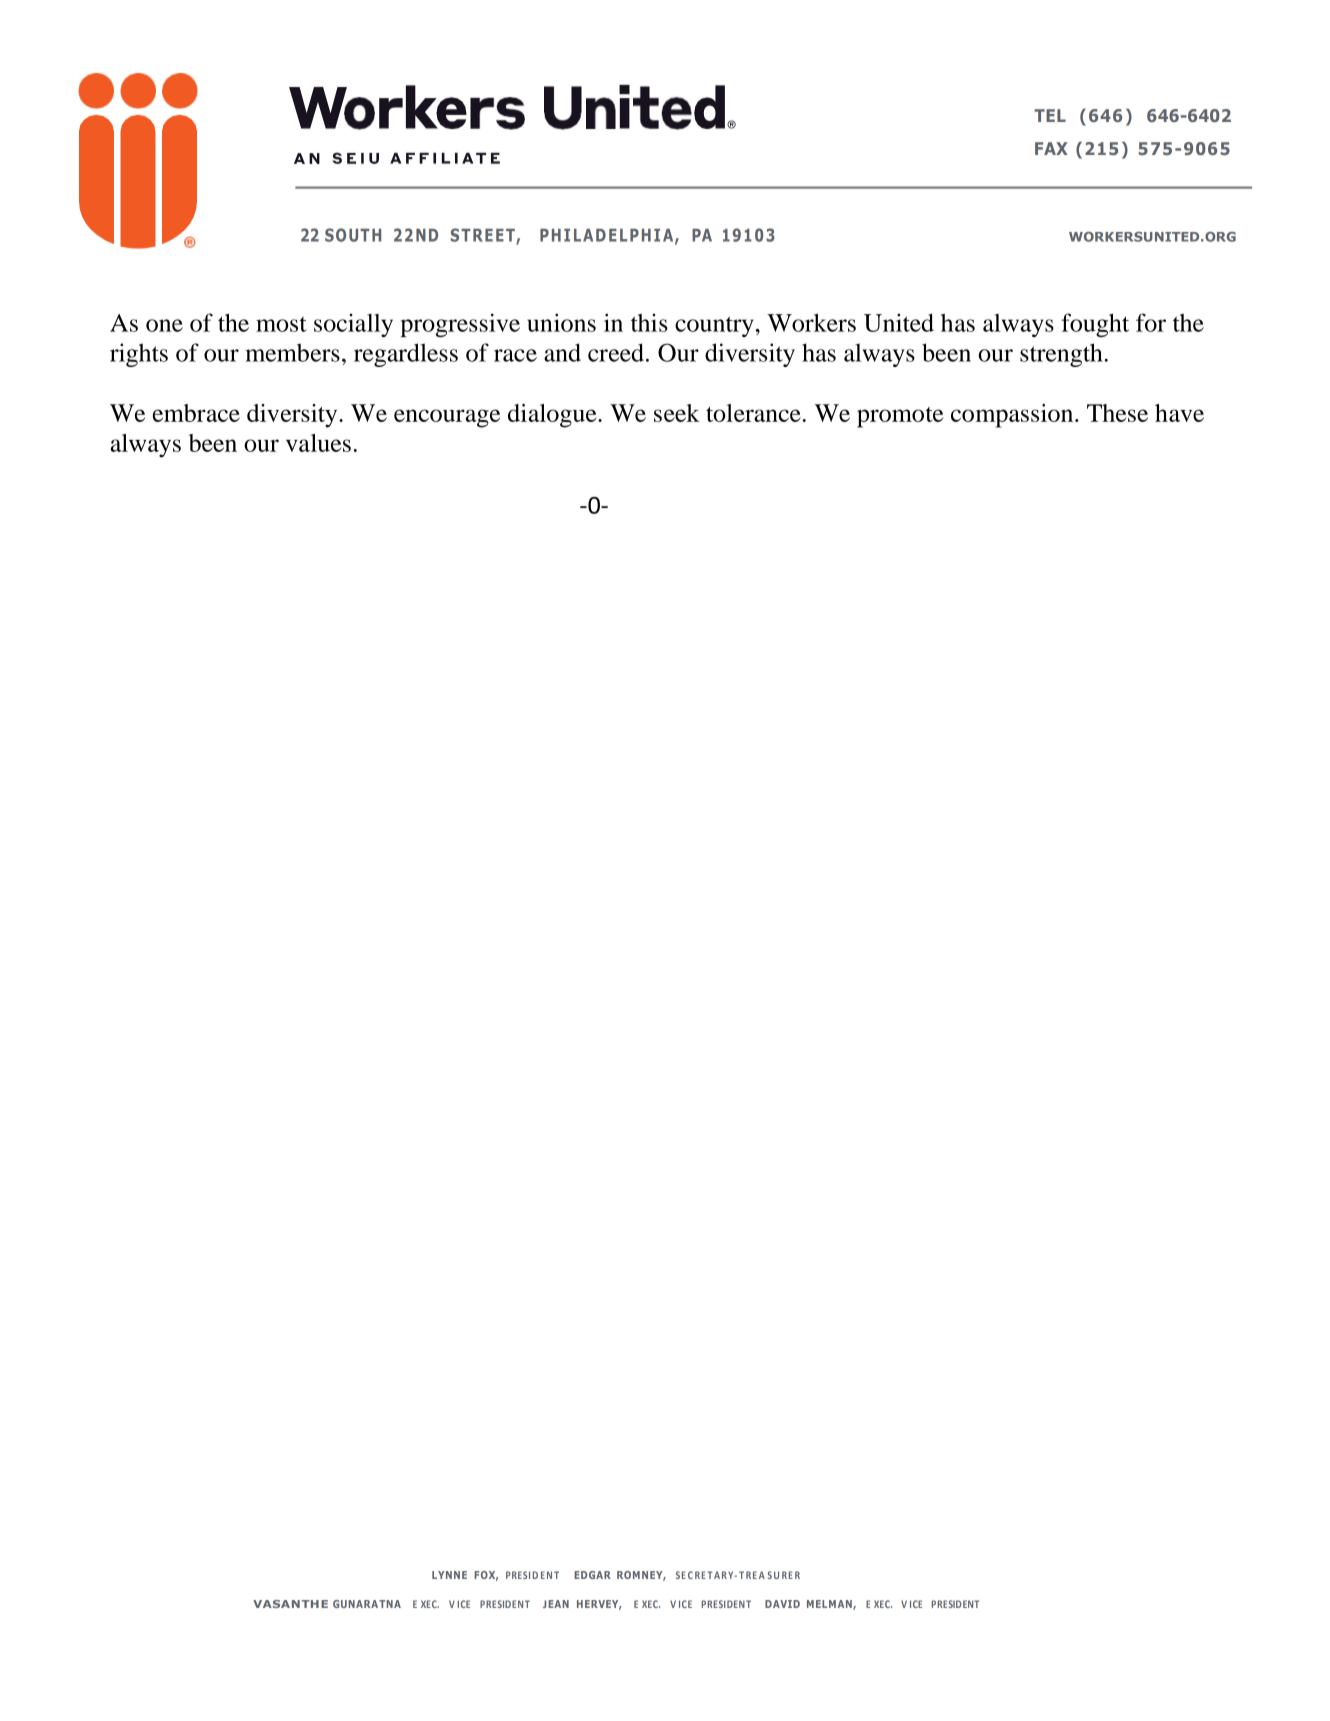  What do you see at coordinates (753, 413) in the document?
I see `tolerance` at bounding box center [753, 413].
